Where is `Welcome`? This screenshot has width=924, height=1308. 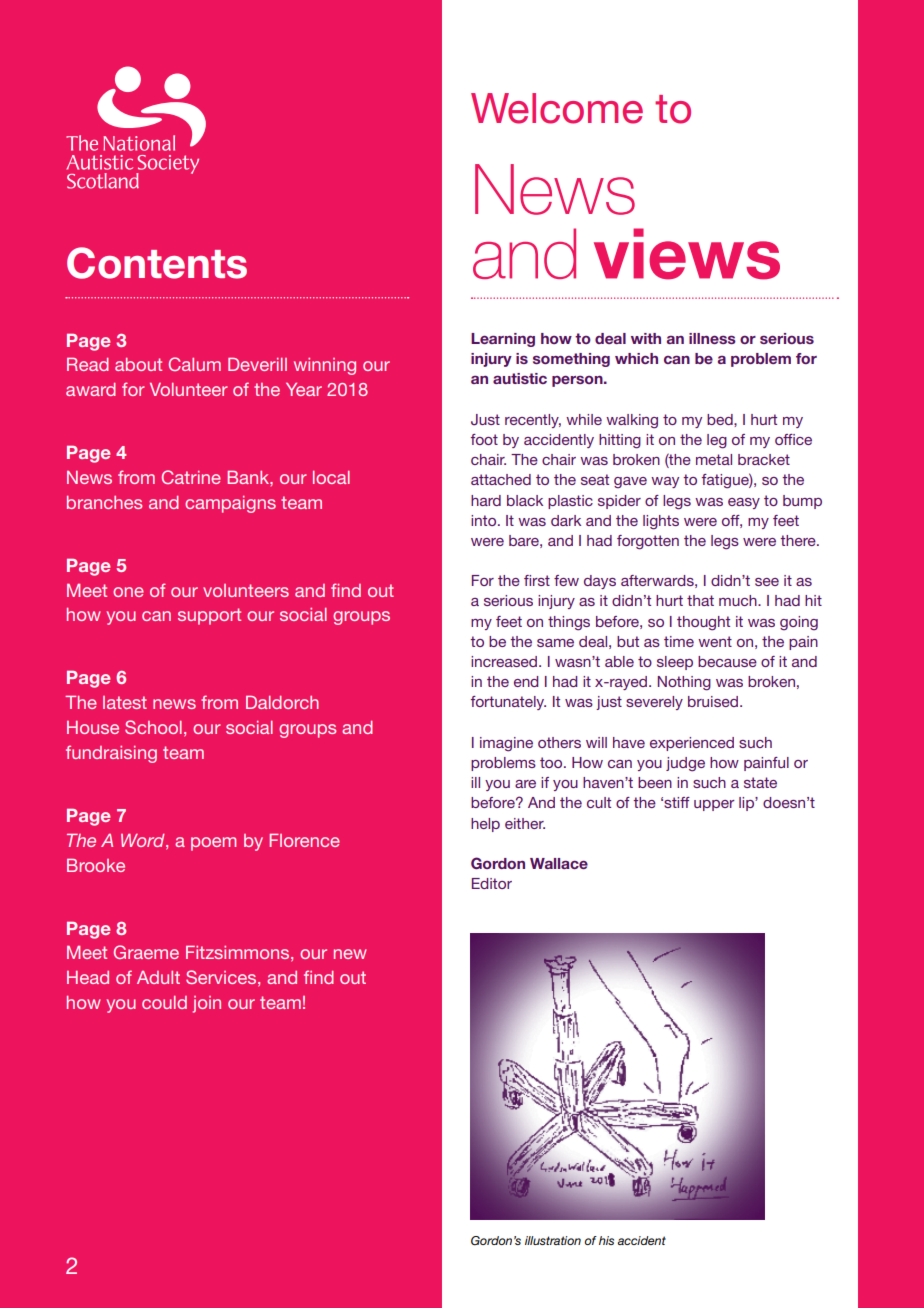
Welcome is located at coordinates (557, 108).
